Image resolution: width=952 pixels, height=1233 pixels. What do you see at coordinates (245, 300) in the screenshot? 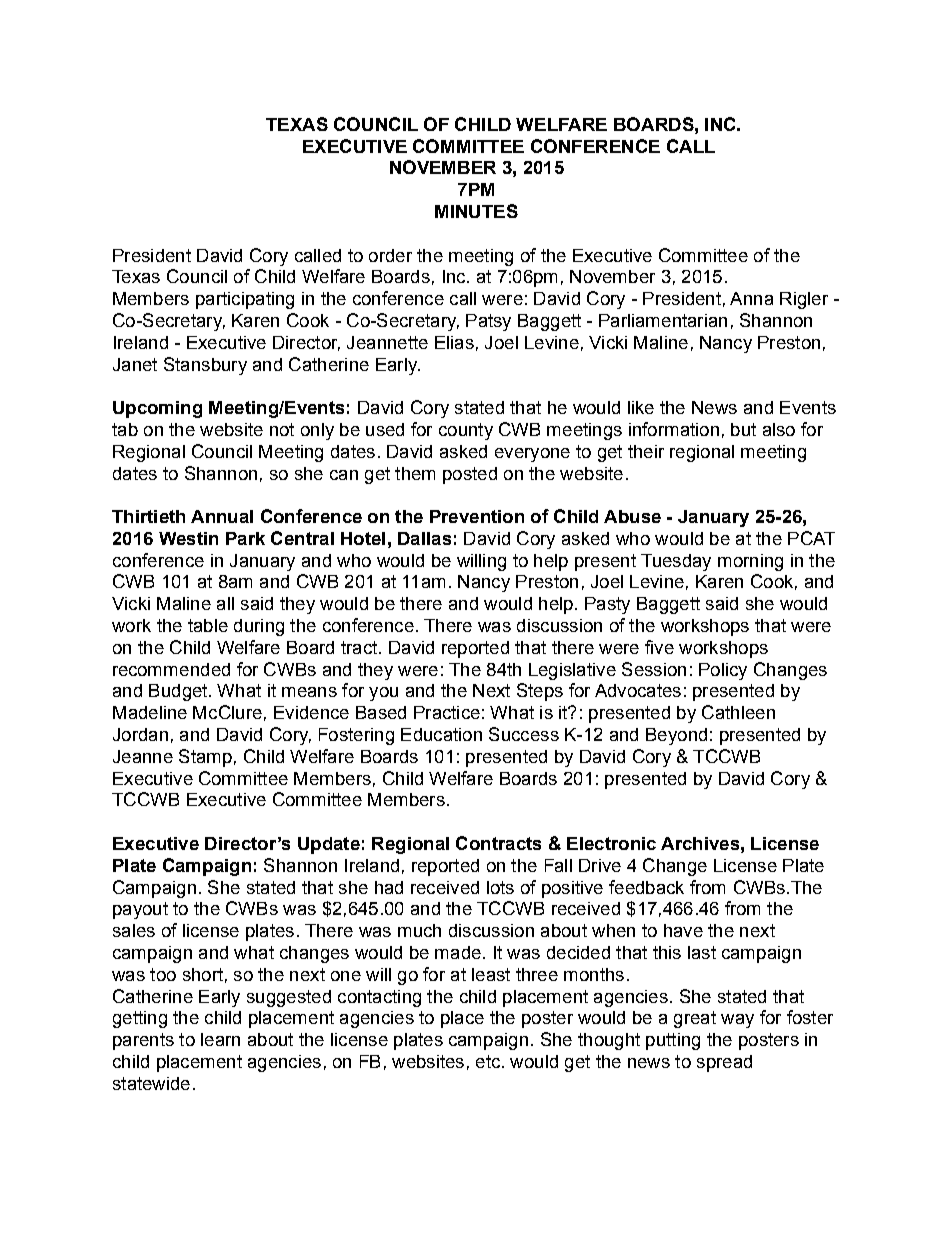
I see `participating` at bounding box center [245, 300].
